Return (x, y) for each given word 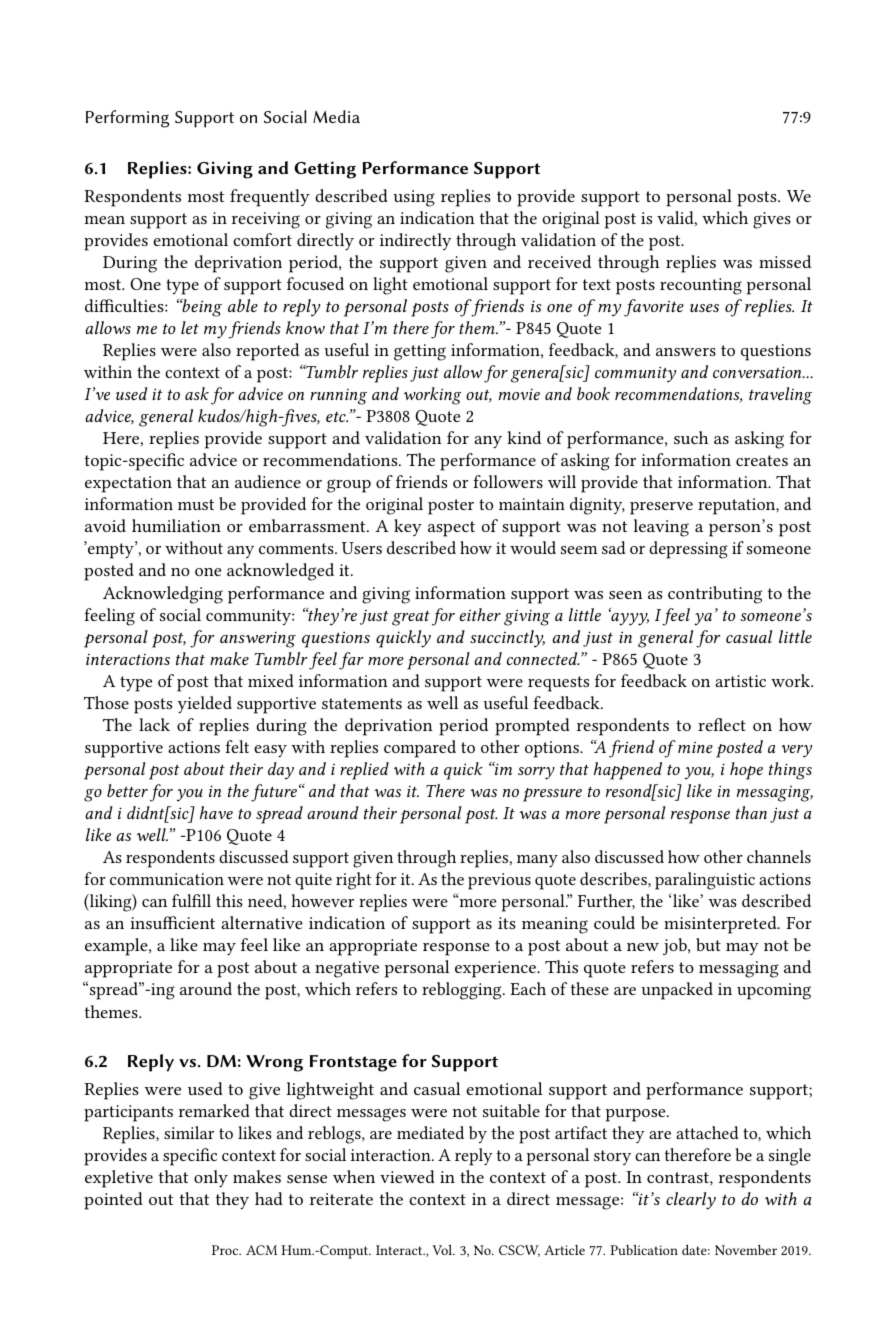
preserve (661, 508)
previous (499, 881)
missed (785, 261)
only (211, 1178)
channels (779, 856)
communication (167, 879)
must (196, 504)
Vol (443, 1250)
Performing (127, 119)
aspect (451, 529)
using (414, 198)
